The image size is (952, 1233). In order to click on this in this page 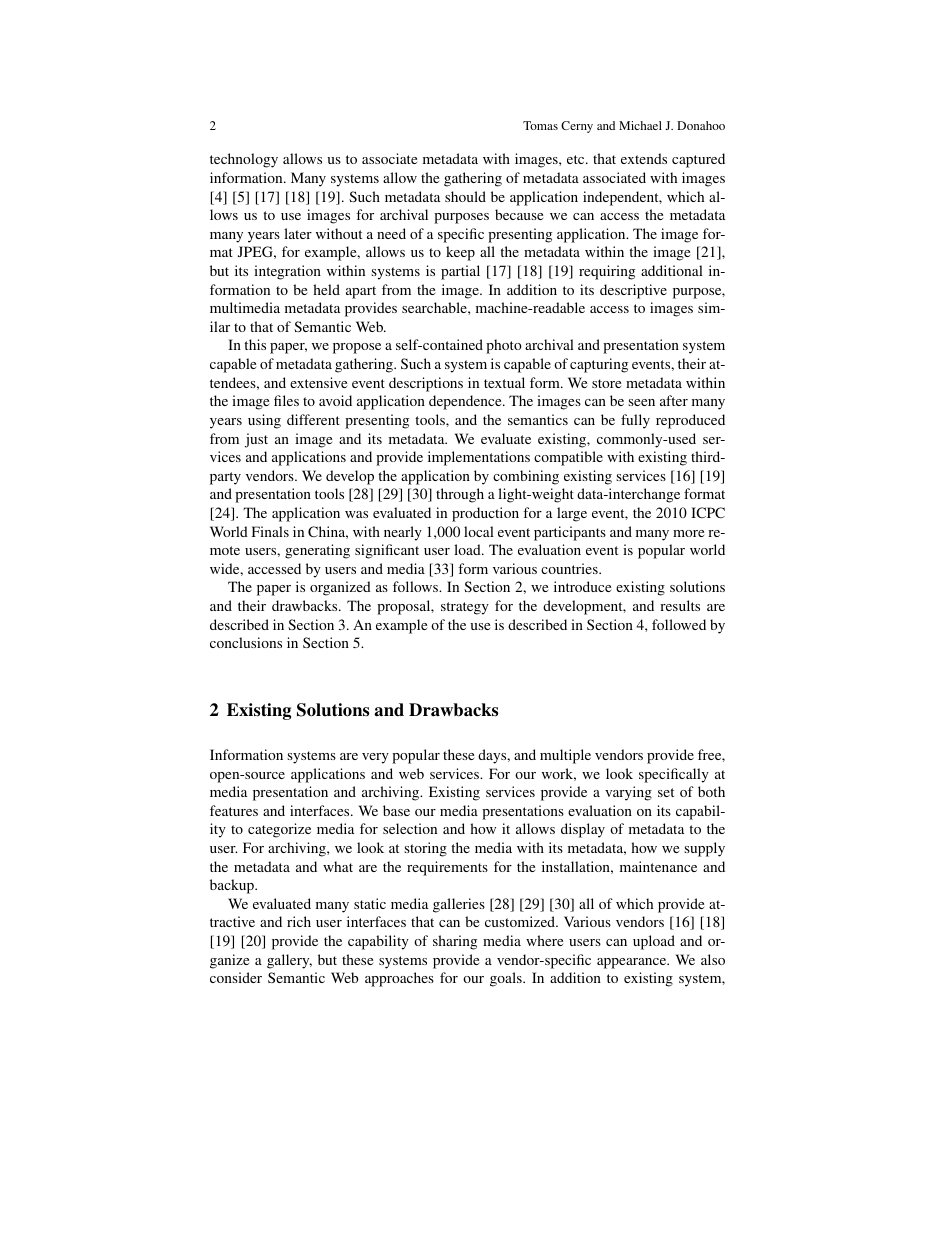, I will do `click(255, 344)`.
